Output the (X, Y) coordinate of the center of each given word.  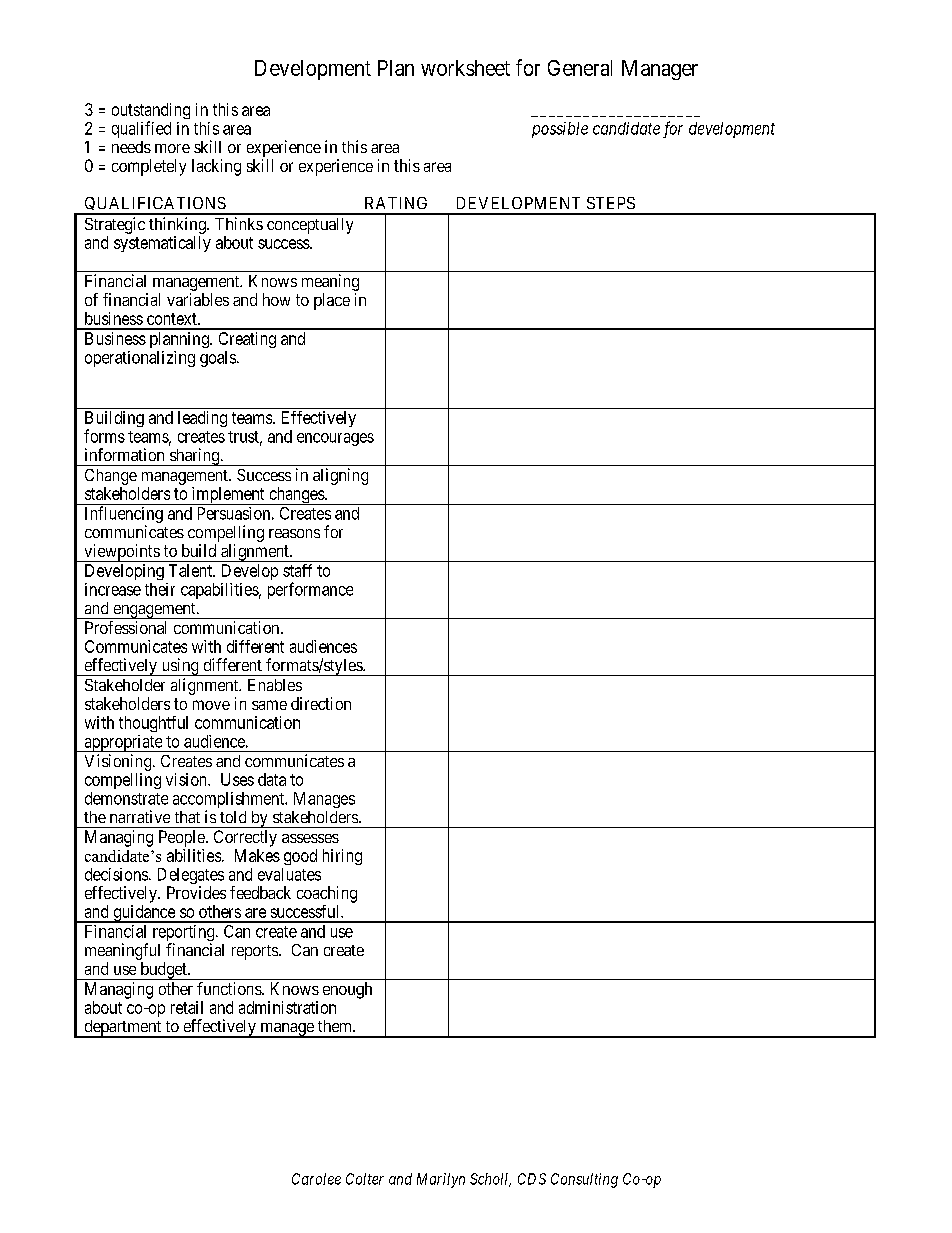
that (187, 817)
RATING (396, 203)
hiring (342, 857)
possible (560, 130)
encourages (335, 439)
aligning (340, 476)
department (122, 1029)
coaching (327, 894)
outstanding (151, 112)
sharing (195, 457)
